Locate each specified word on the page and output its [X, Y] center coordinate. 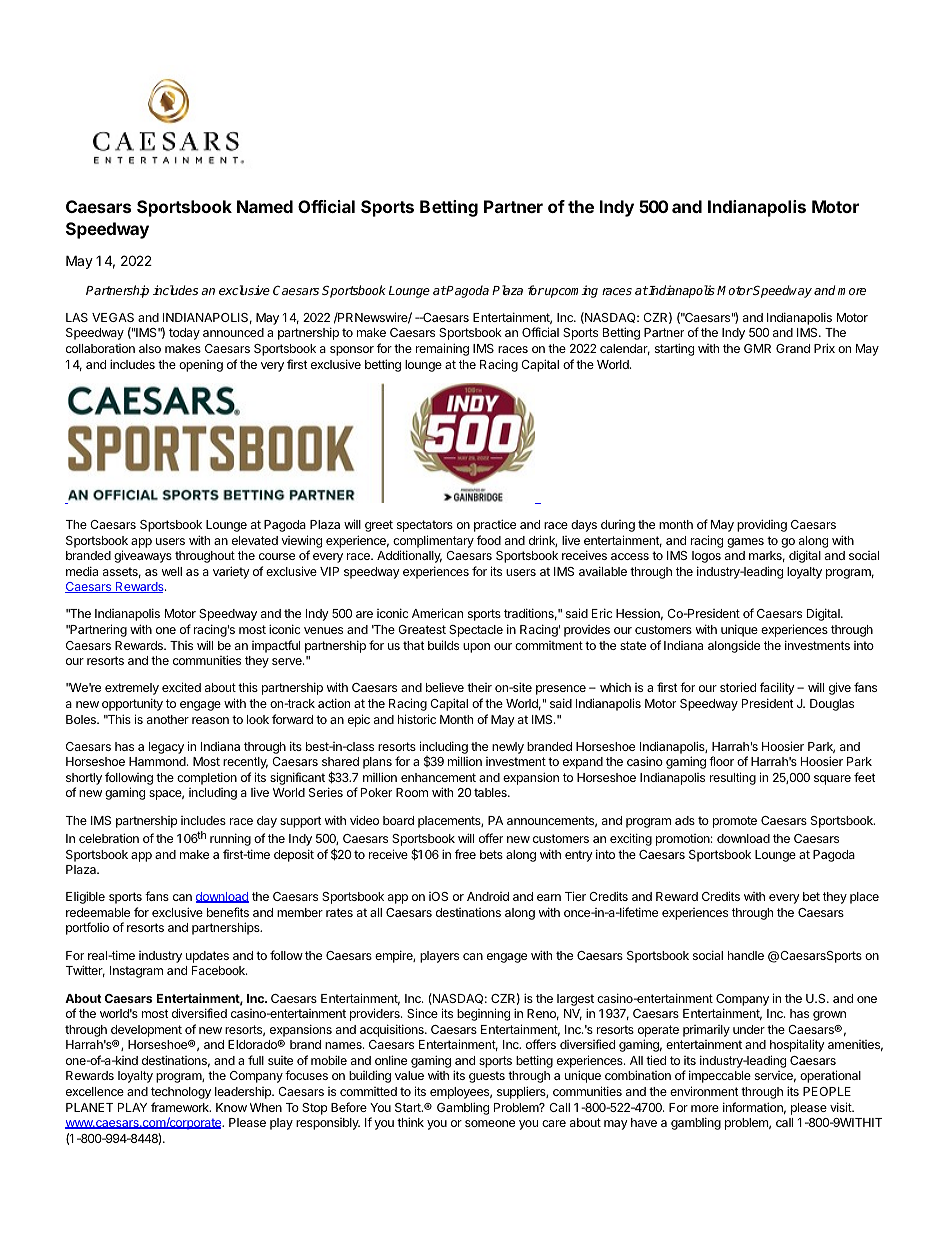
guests [487, 1077]
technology [181, 1093]
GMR [757, 348]
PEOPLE [827, 1091]
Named [265, 206]
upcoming [570, 291]
